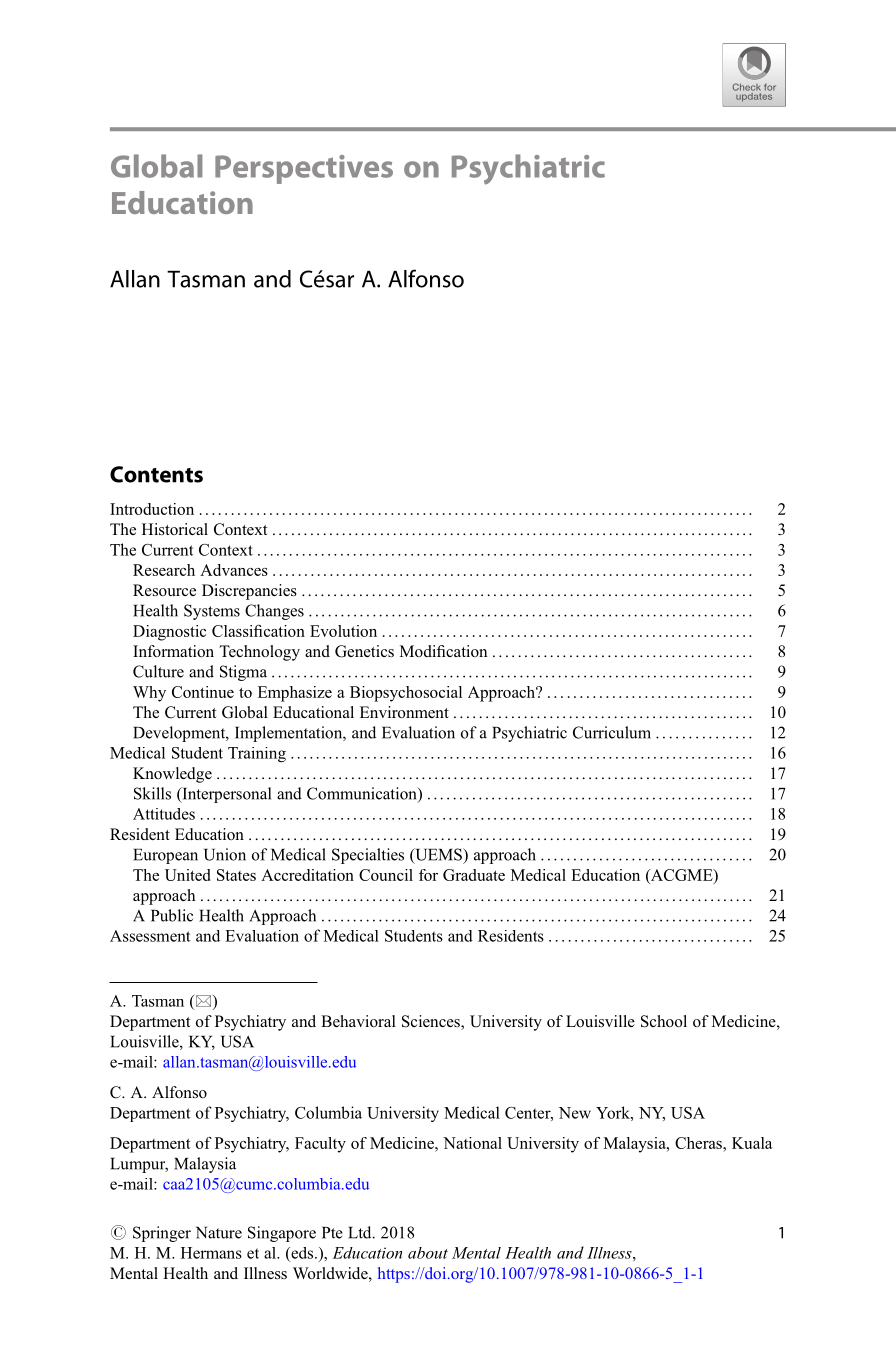 The height and width of the screenshot is (1359, 896). I want to click on New, so click(575, 1113).
